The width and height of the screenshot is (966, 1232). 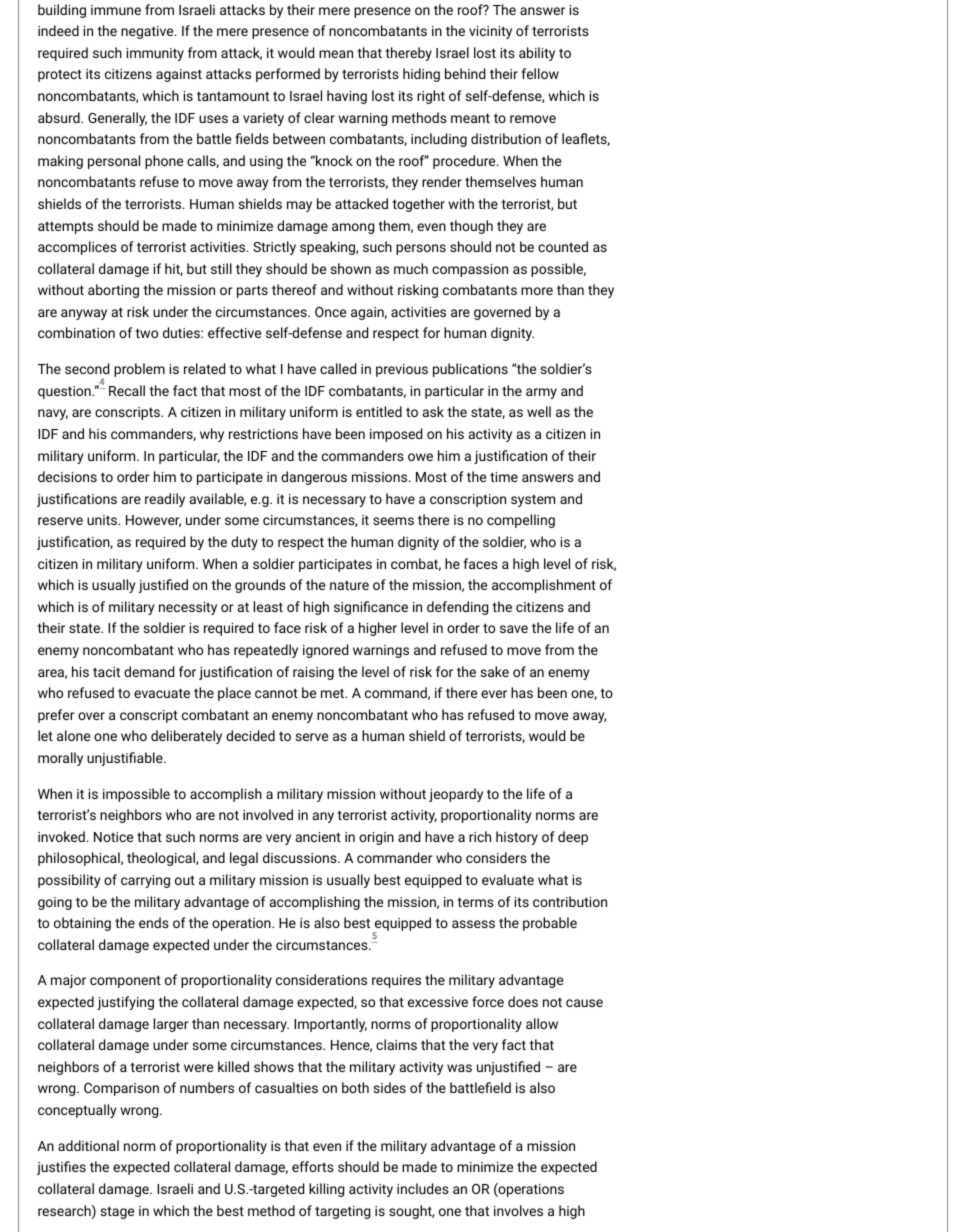 I want to click on efforts, so click(x=313, y=1166).
